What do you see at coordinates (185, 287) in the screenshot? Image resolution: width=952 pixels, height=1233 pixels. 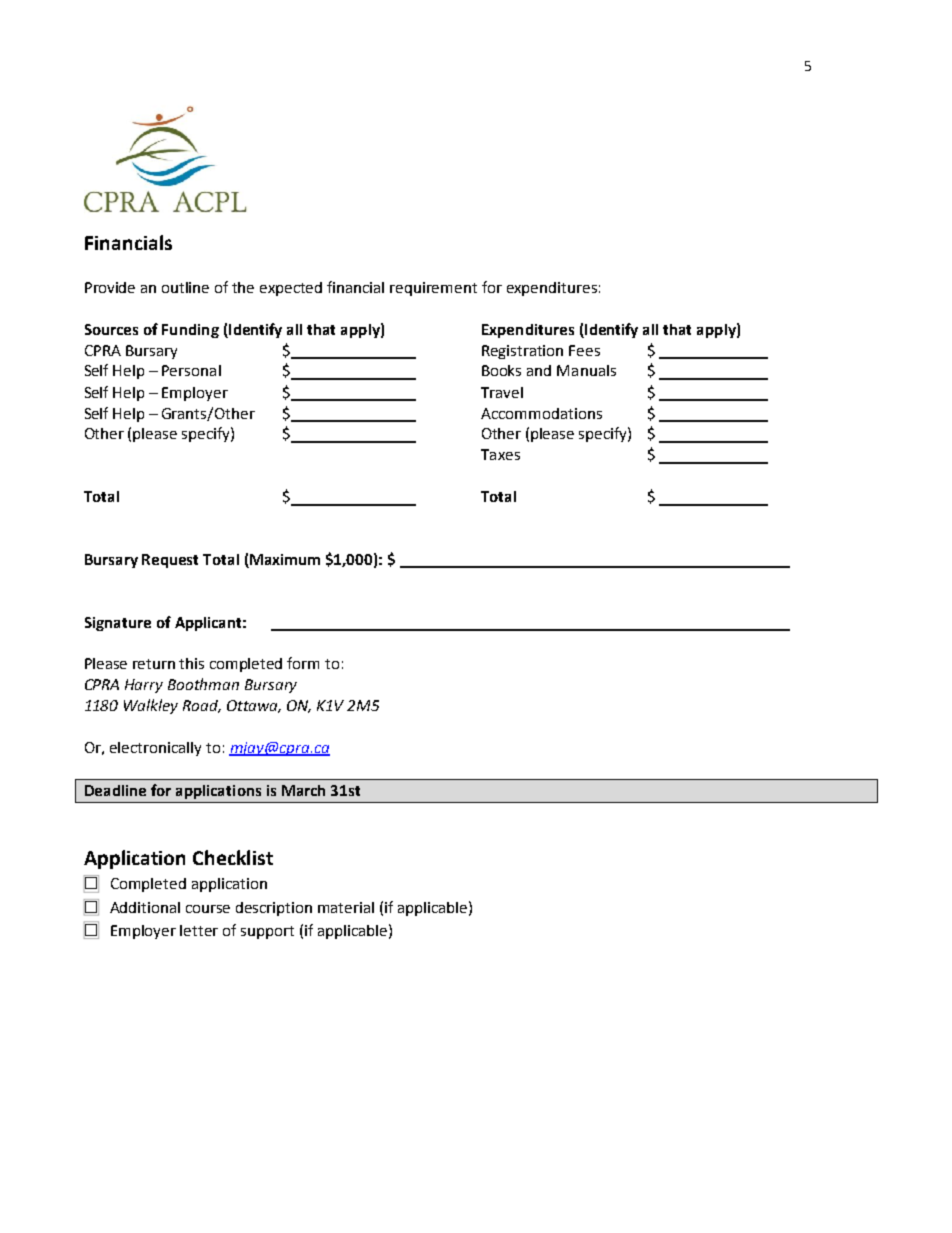 I see `outline` at bounding box center [185, 287].
